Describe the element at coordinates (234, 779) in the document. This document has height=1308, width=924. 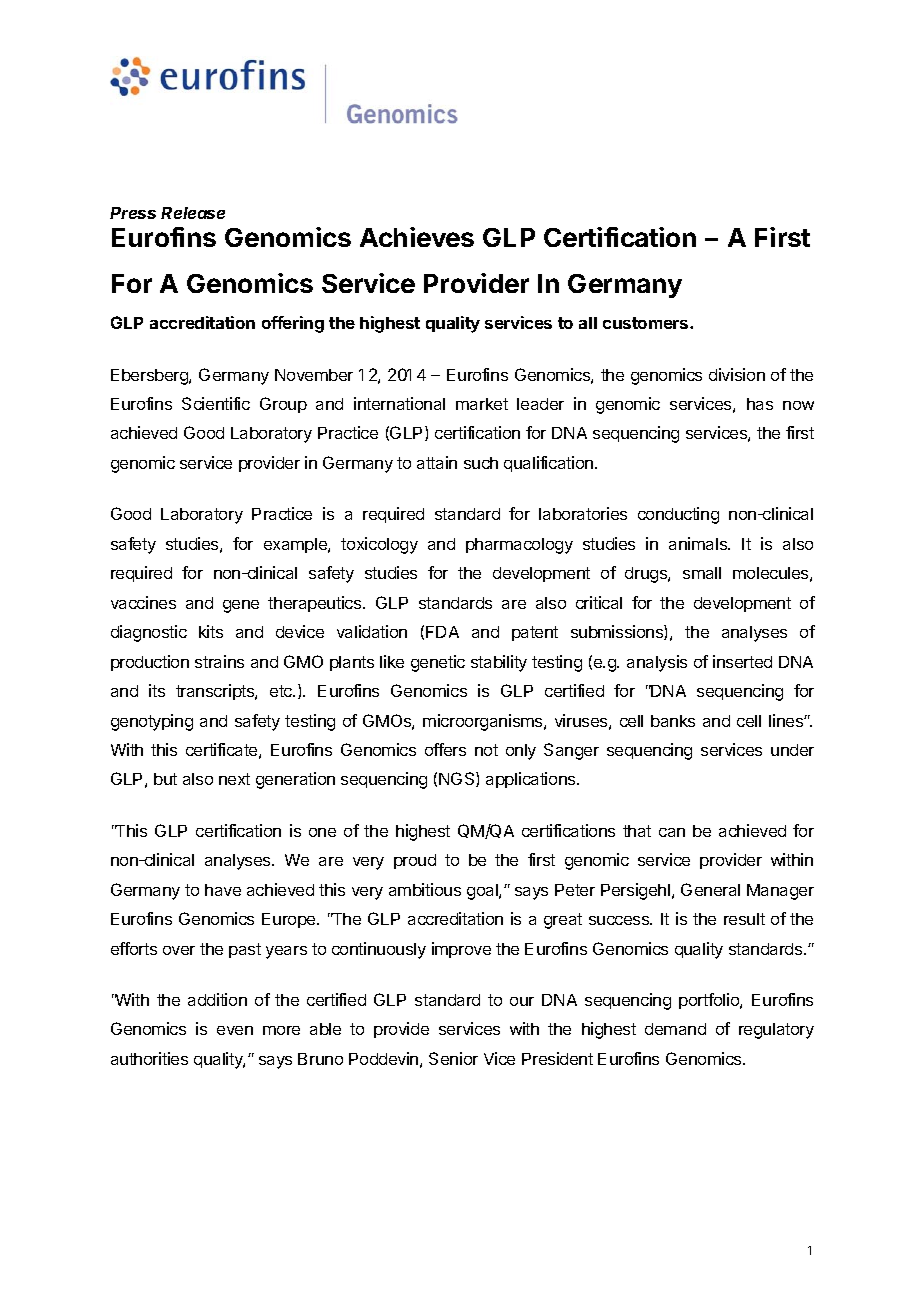
I see `next` at that location.
